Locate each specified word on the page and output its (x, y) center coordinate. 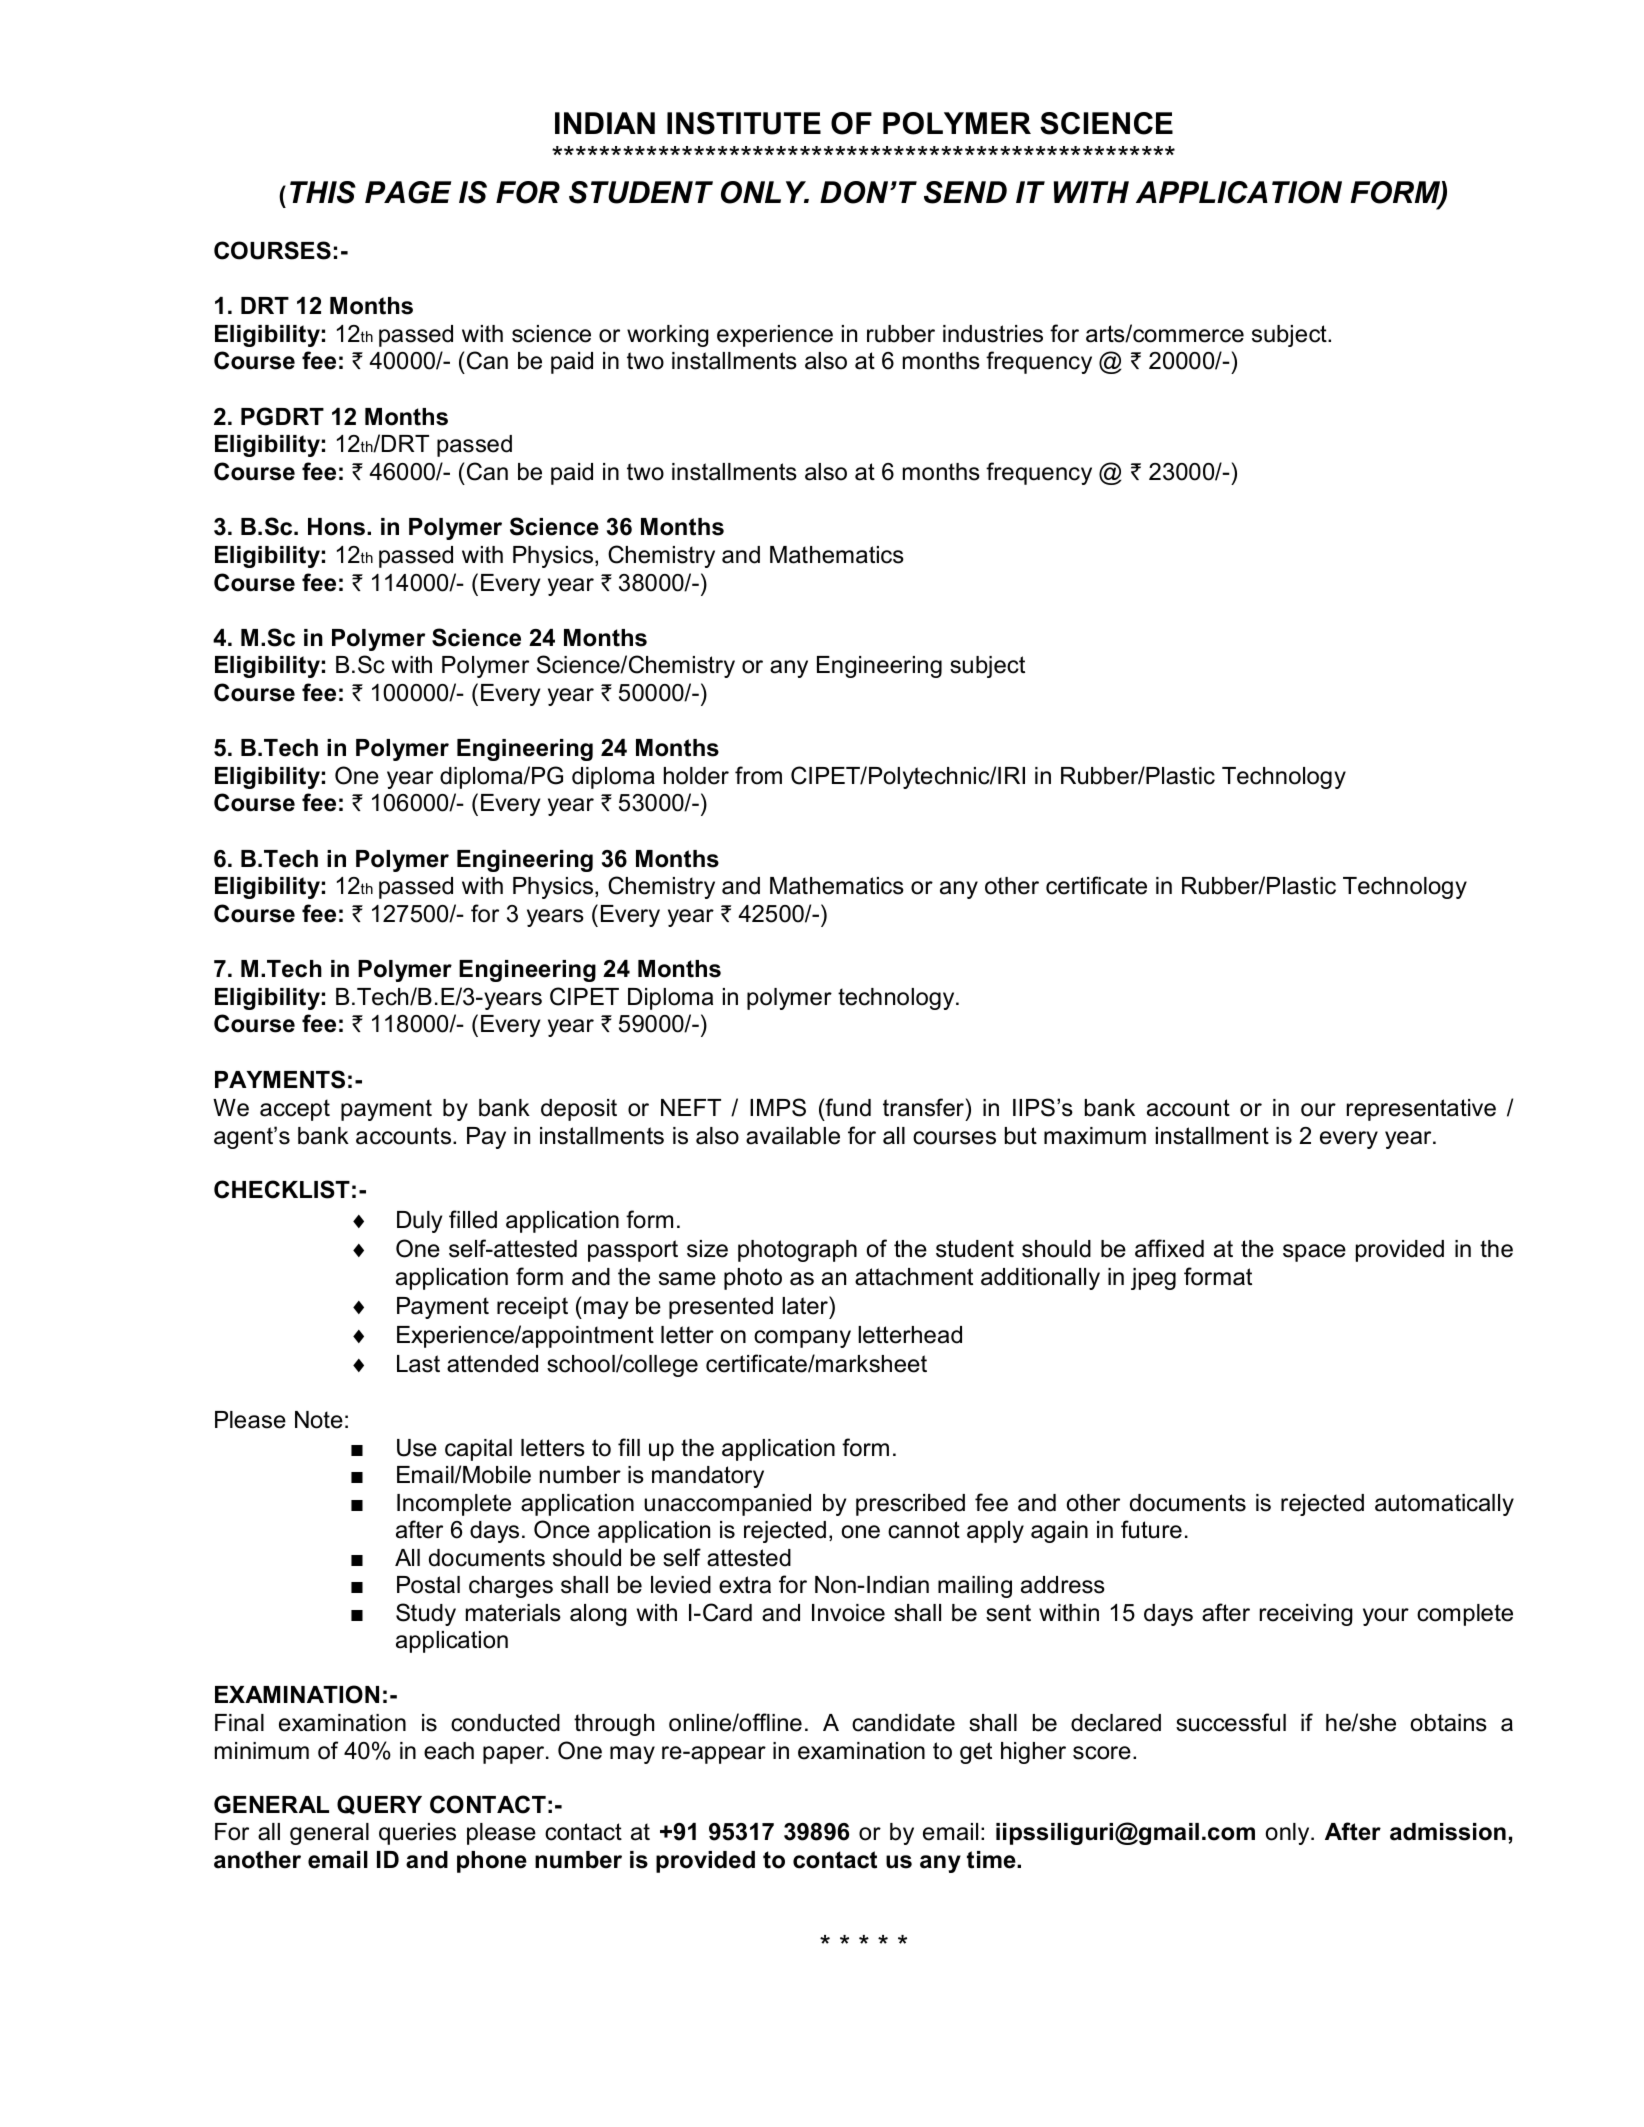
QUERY (379, 1805)
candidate (903, 1723)
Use (417, 1448)
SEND (965, 192)
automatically (1444, 1505)
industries (993, 334)
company (802, 1339)
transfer (923, 1107)
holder (696, 776)
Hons (336, 527)
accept (295, 1110)
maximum (1095, 1136)
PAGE (408, 192)
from (758, 775)
